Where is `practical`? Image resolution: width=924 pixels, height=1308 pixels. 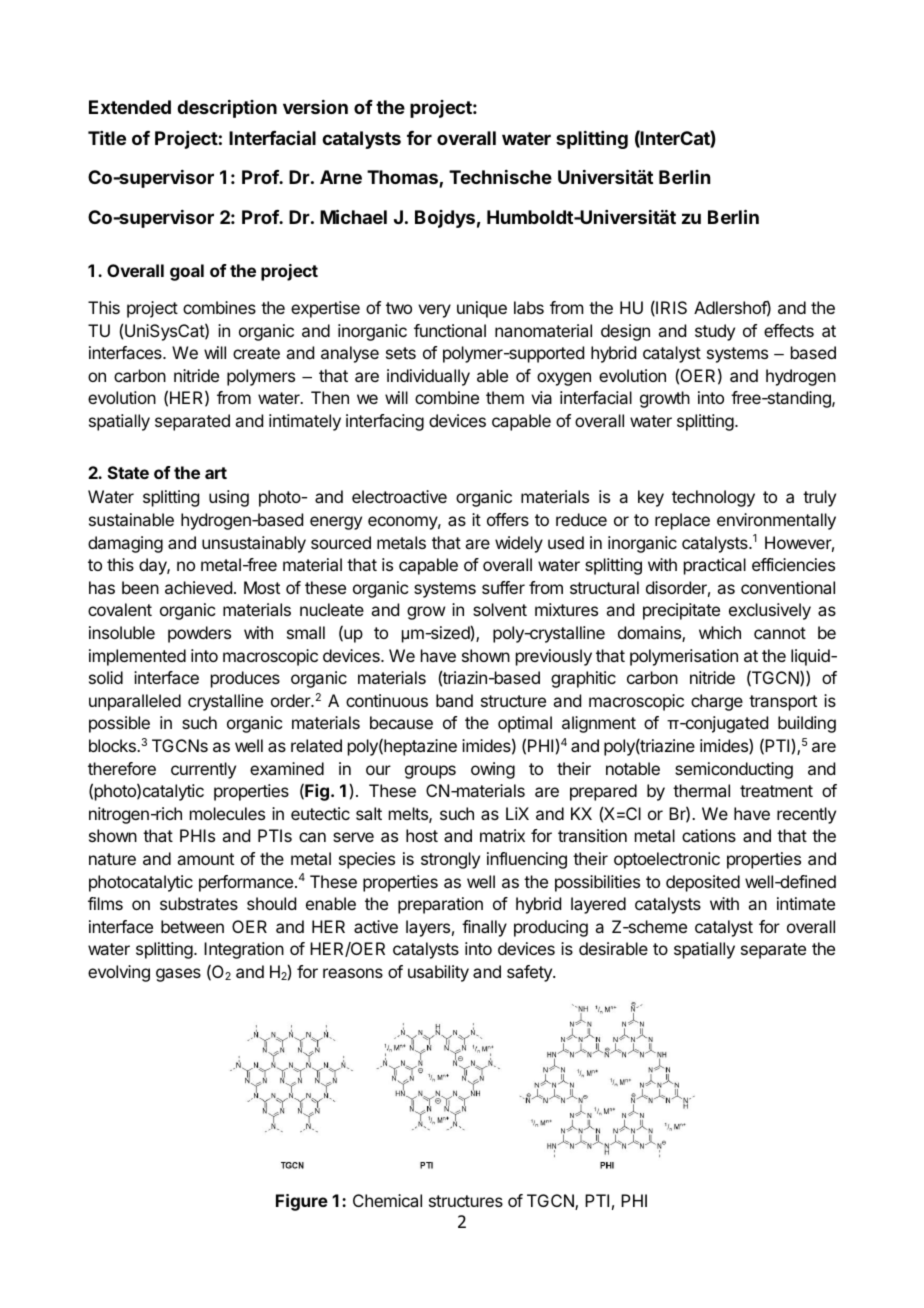 practical is located at coordinates (715, 566).
